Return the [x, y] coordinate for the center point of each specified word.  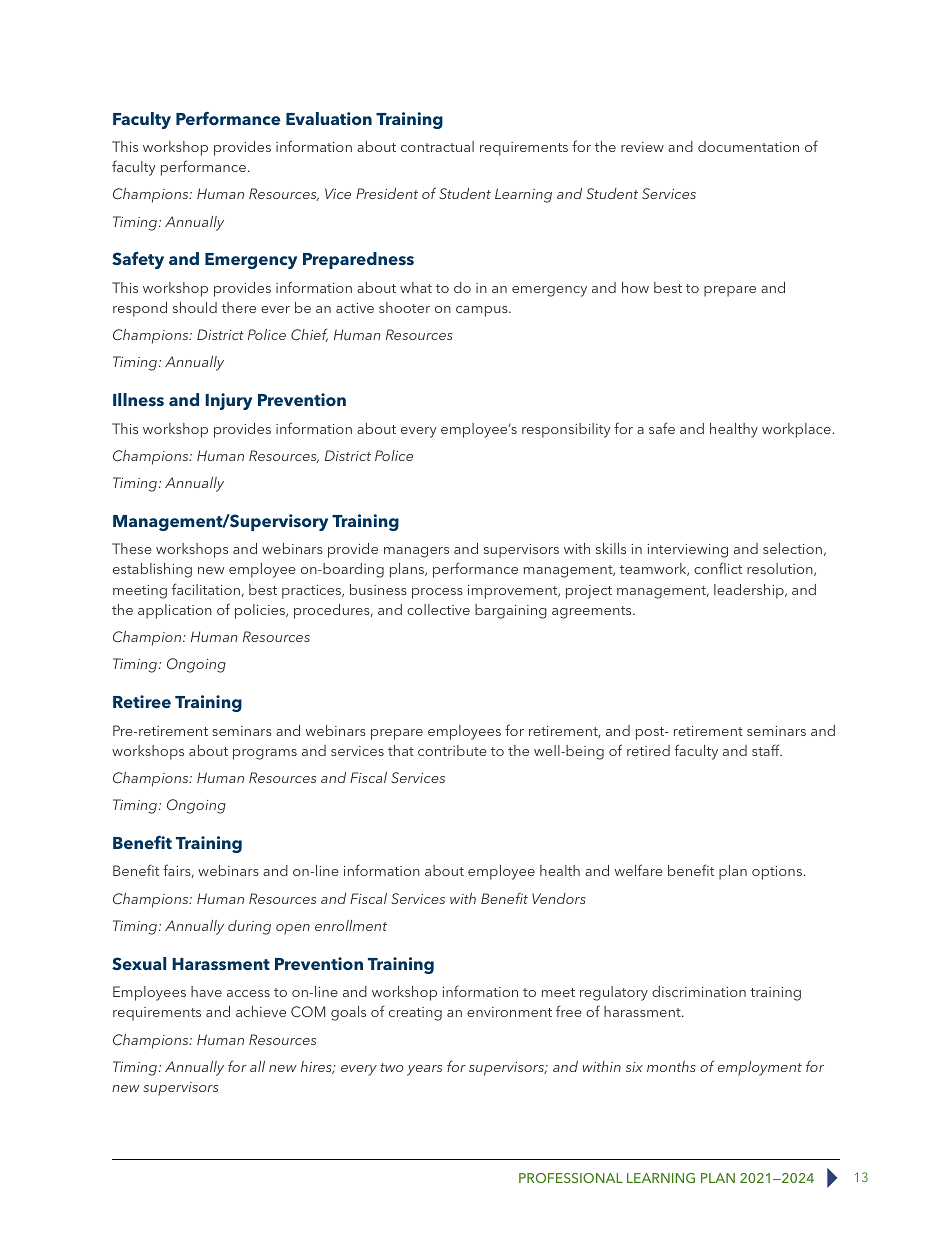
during [249, 927]
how [635, 287]
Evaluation [329, 118]
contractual [437, 146]
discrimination [699, 991]
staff [767, 750]
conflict [718, 568]
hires [317, 1067]
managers [416, 552]
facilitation [206, 589]
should [195, 307]
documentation [748, 146]
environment [509, 1012]
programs [265, 754]
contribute [452, 750]
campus [483, 311]
